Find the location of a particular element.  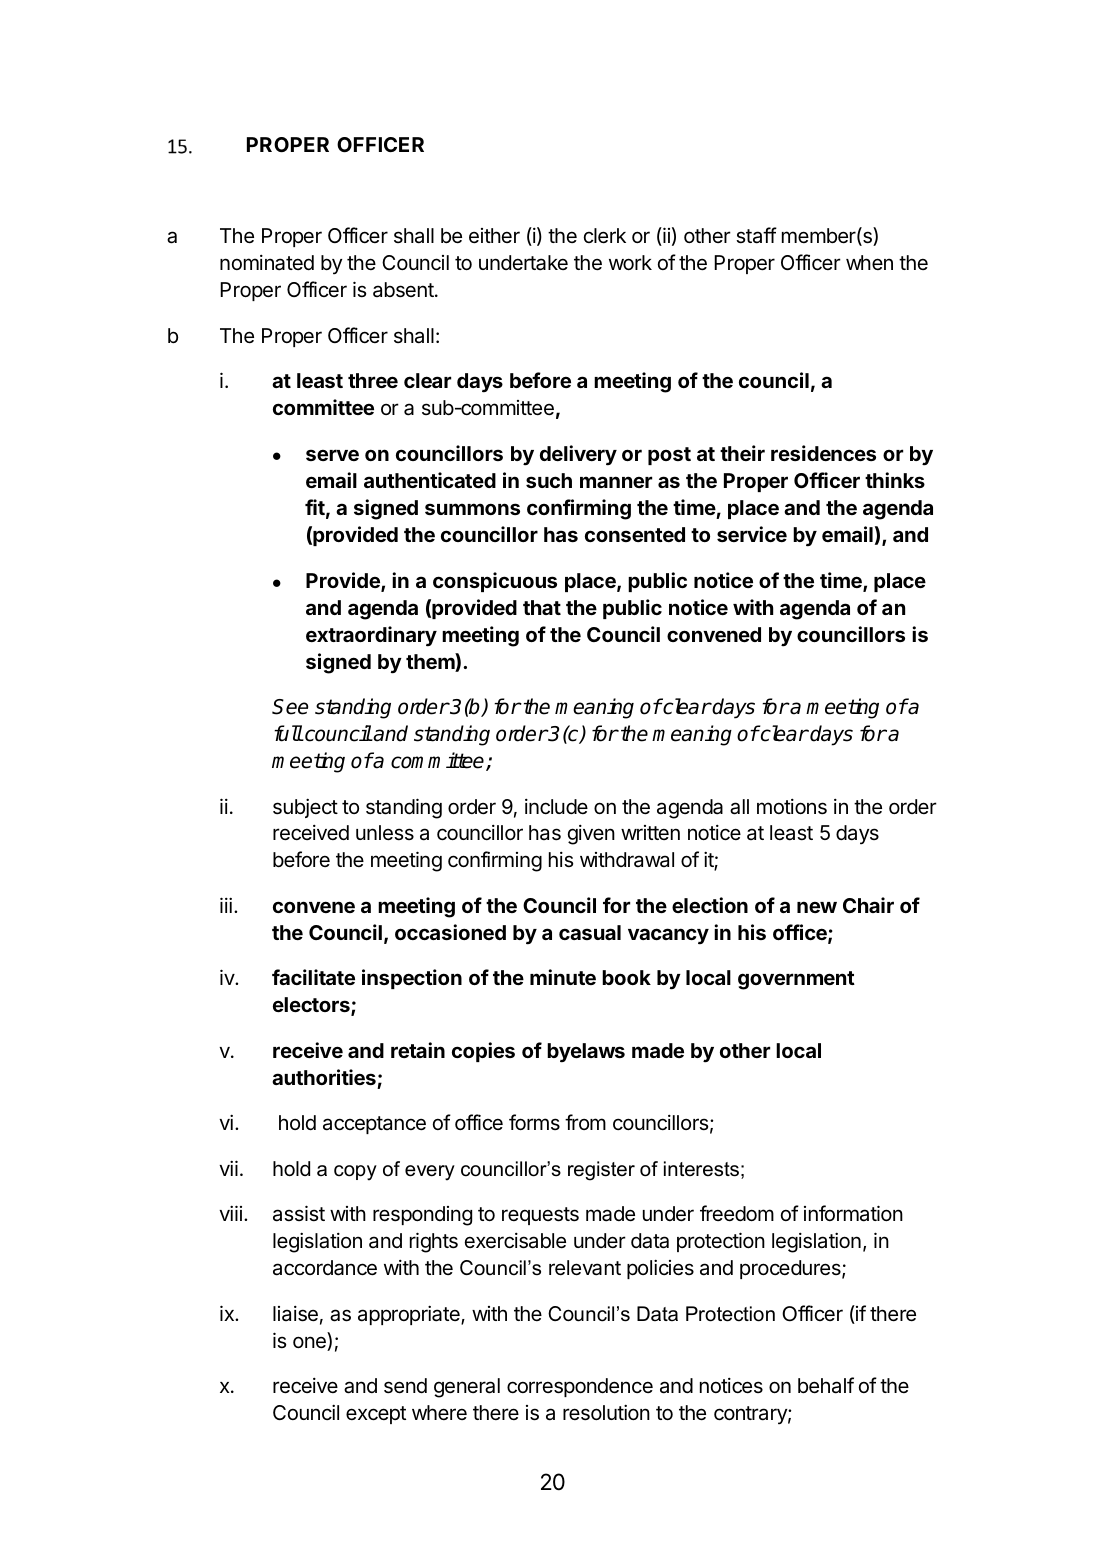

that is located at coordinates (542, 607).
